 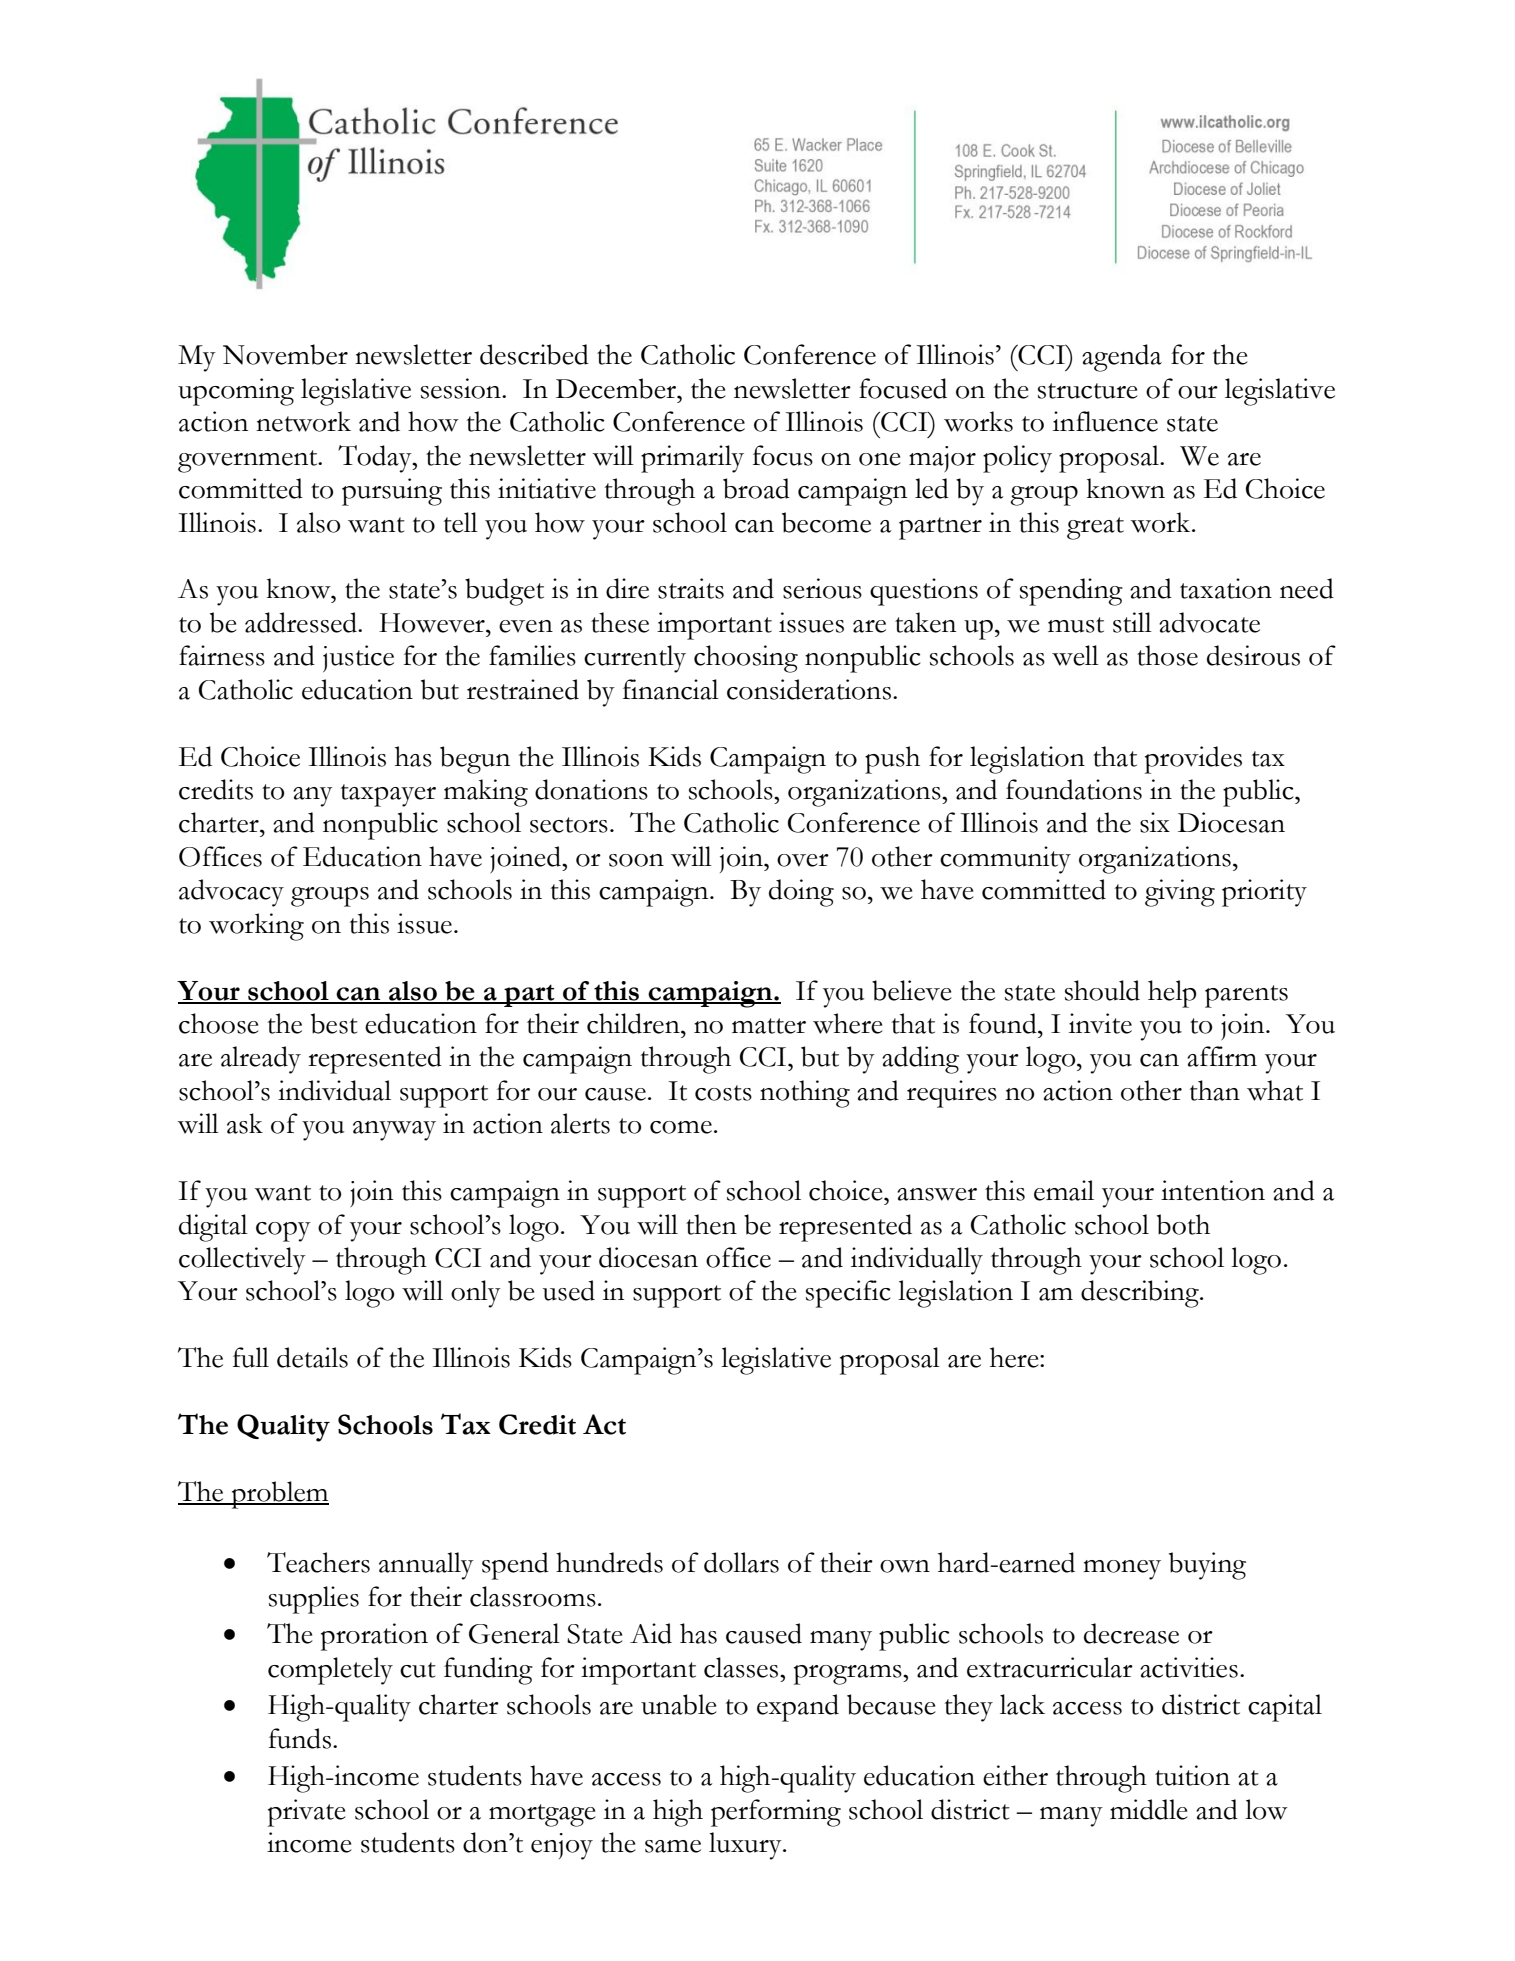 What do you see at coordinates (1215, 1090) in the document?
I see `than` at bounding box center [1215, 1090].
